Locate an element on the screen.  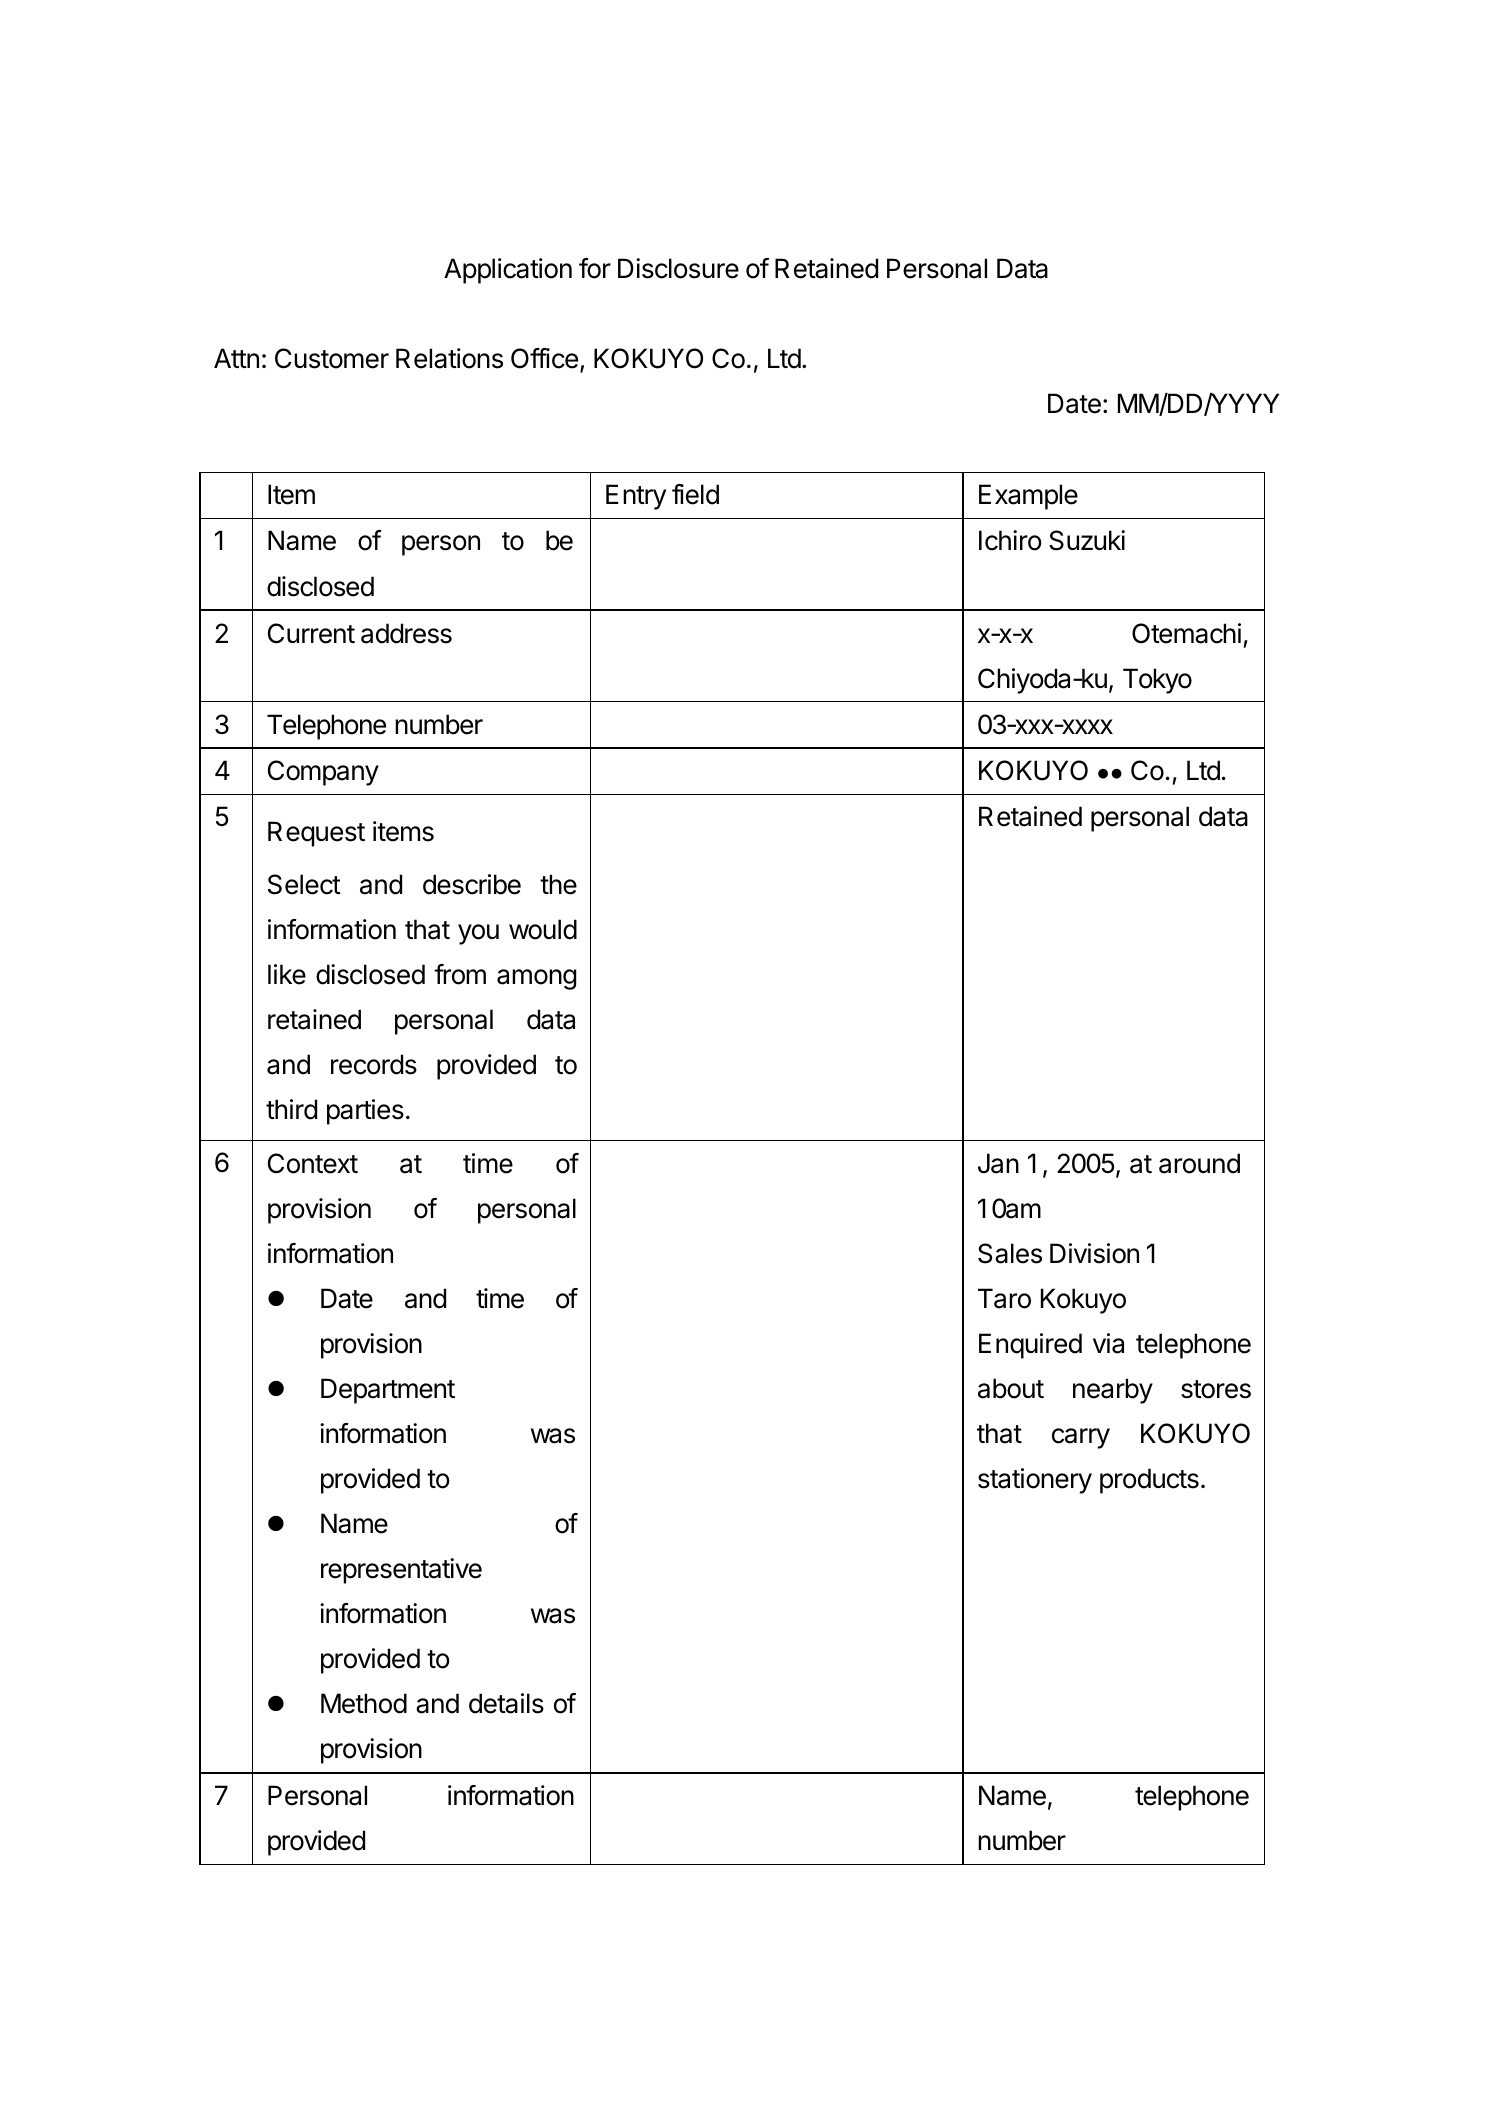
field is located at coordinates (695, 494).
